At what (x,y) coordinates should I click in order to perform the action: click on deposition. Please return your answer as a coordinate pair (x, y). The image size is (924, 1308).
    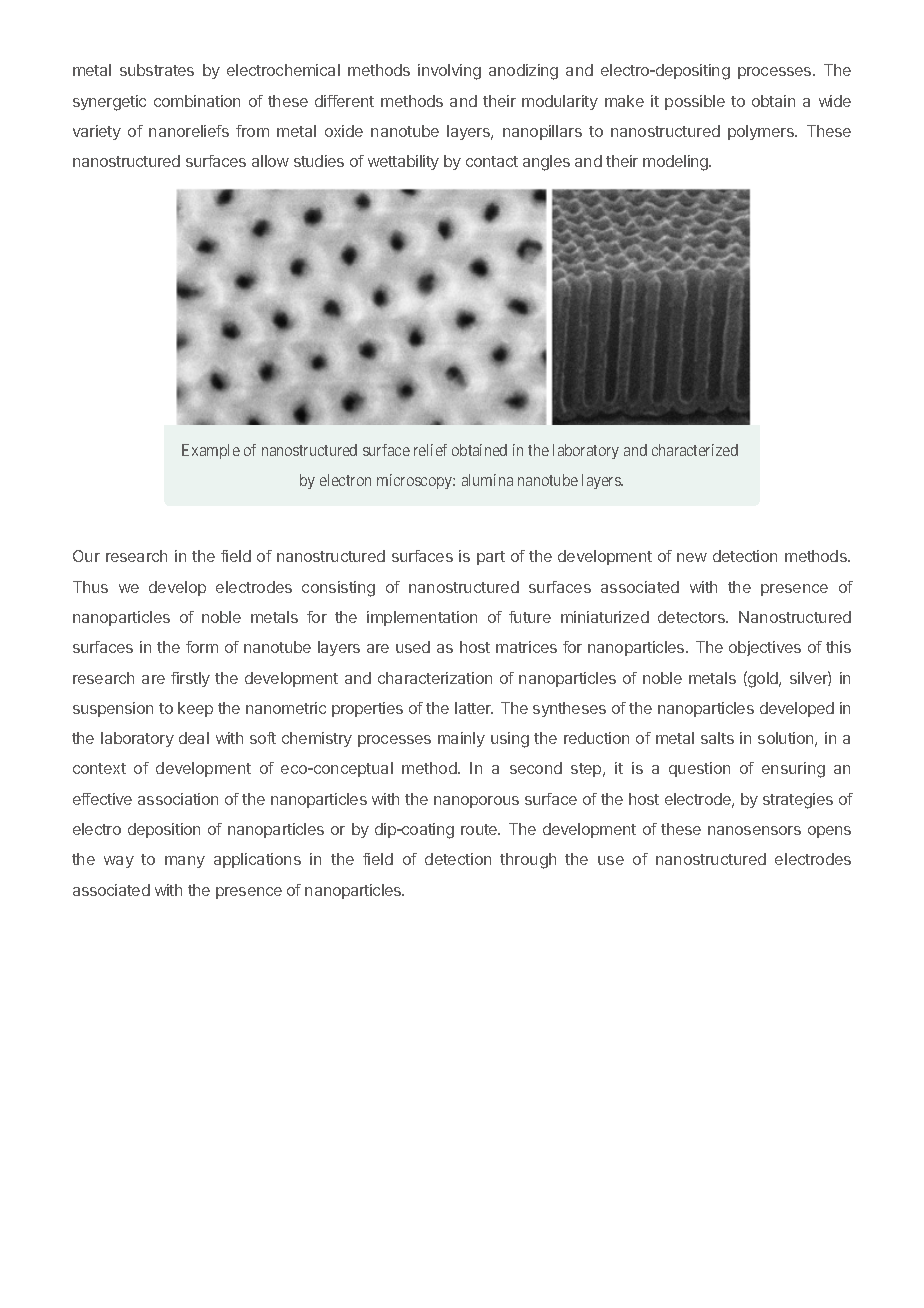
    Looking at the image, I should click on (164, 830).
